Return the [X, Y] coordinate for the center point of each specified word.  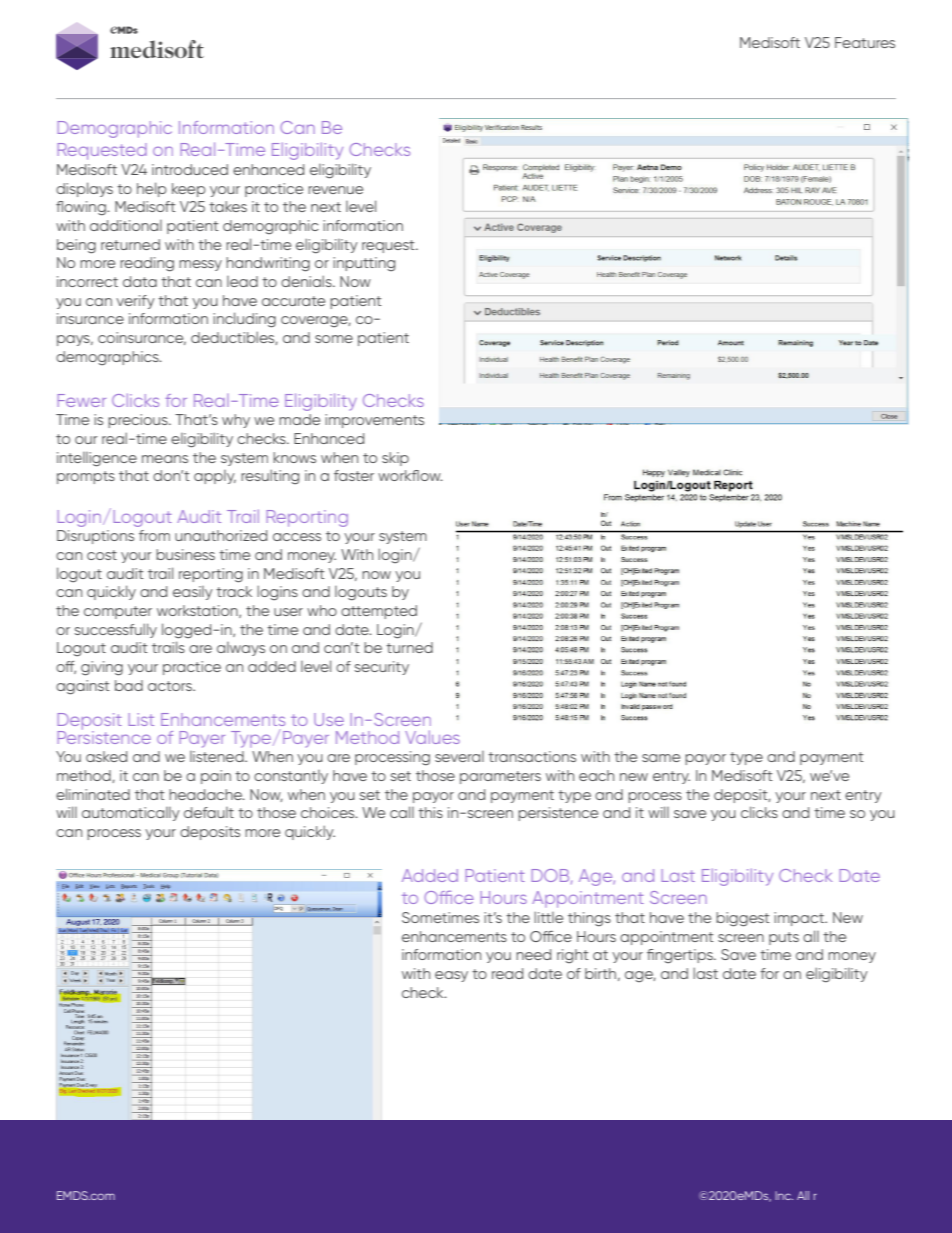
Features [865, 42]
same [661, 758]
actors [171, 686]
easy [451, 976]
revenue [335, 190]
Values [432, 737]
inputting [364, 264]
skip [395, 459]
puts [784, 938]
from [154, 535]
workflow [410, 475]
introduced [190, 169]
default [209, 812]
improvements [374, 421]
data [140, 281]
